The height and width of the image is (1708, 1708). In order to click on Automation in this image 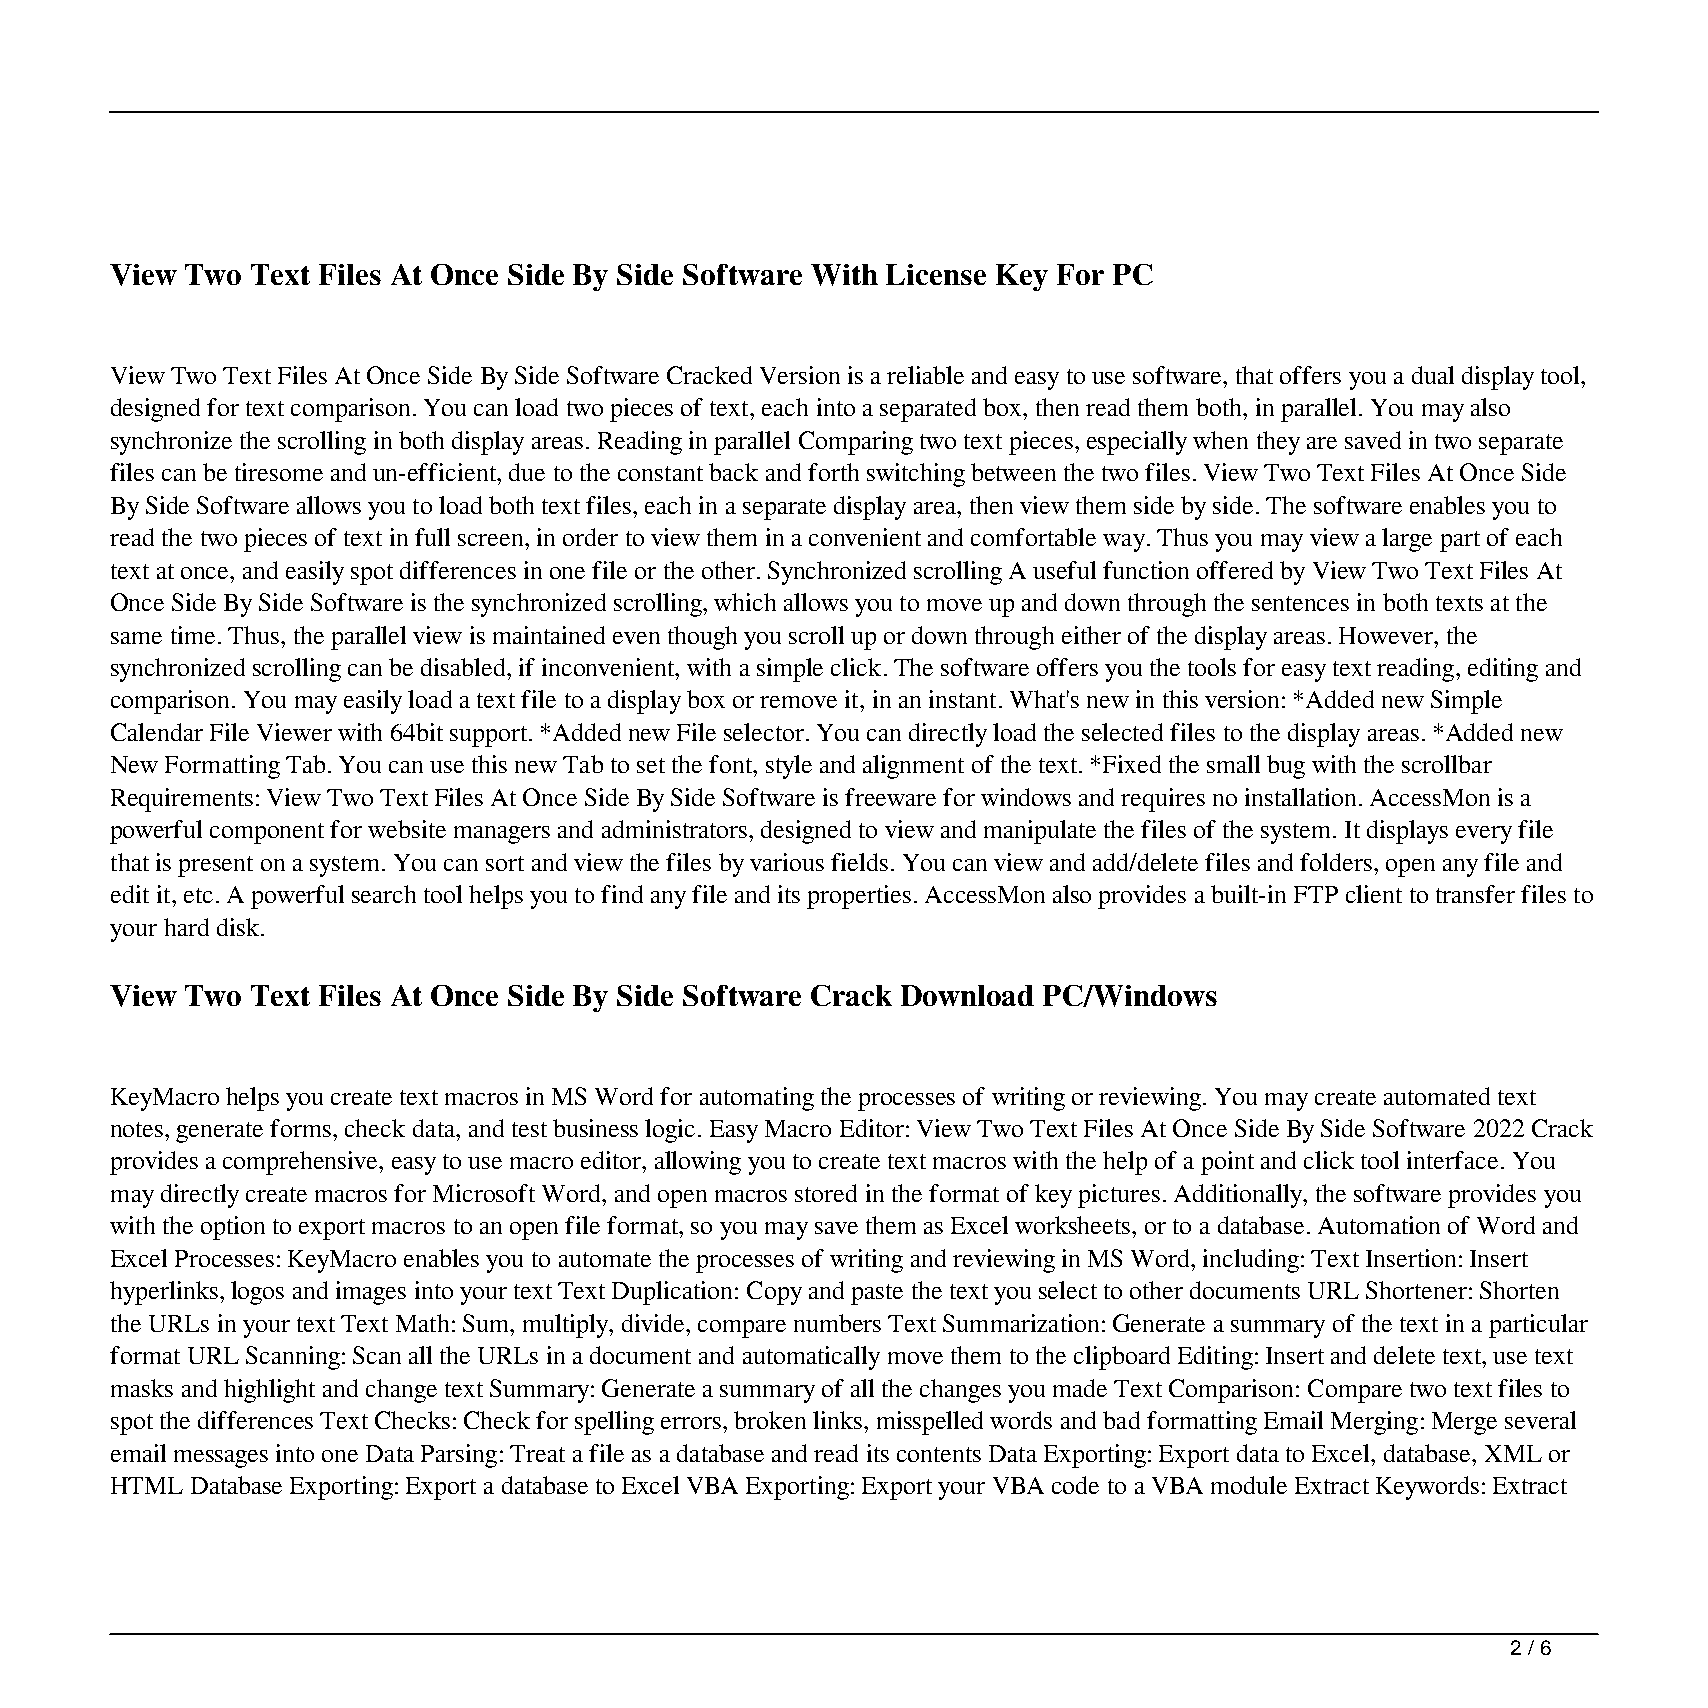, I will do `click(1379, 1225)`.
